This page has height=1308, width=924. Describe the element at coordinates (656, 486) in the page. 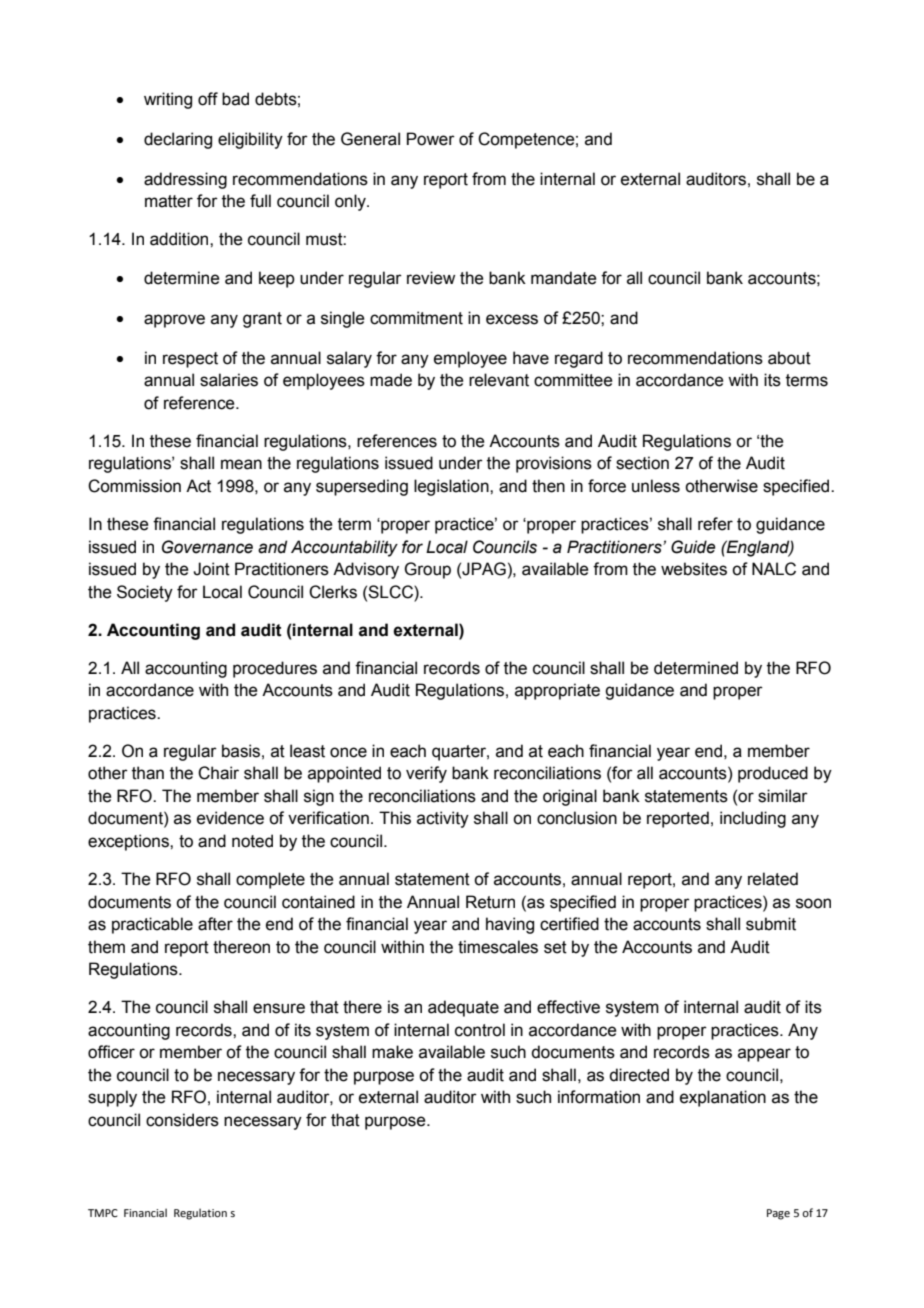

I see `unless` at that location.
